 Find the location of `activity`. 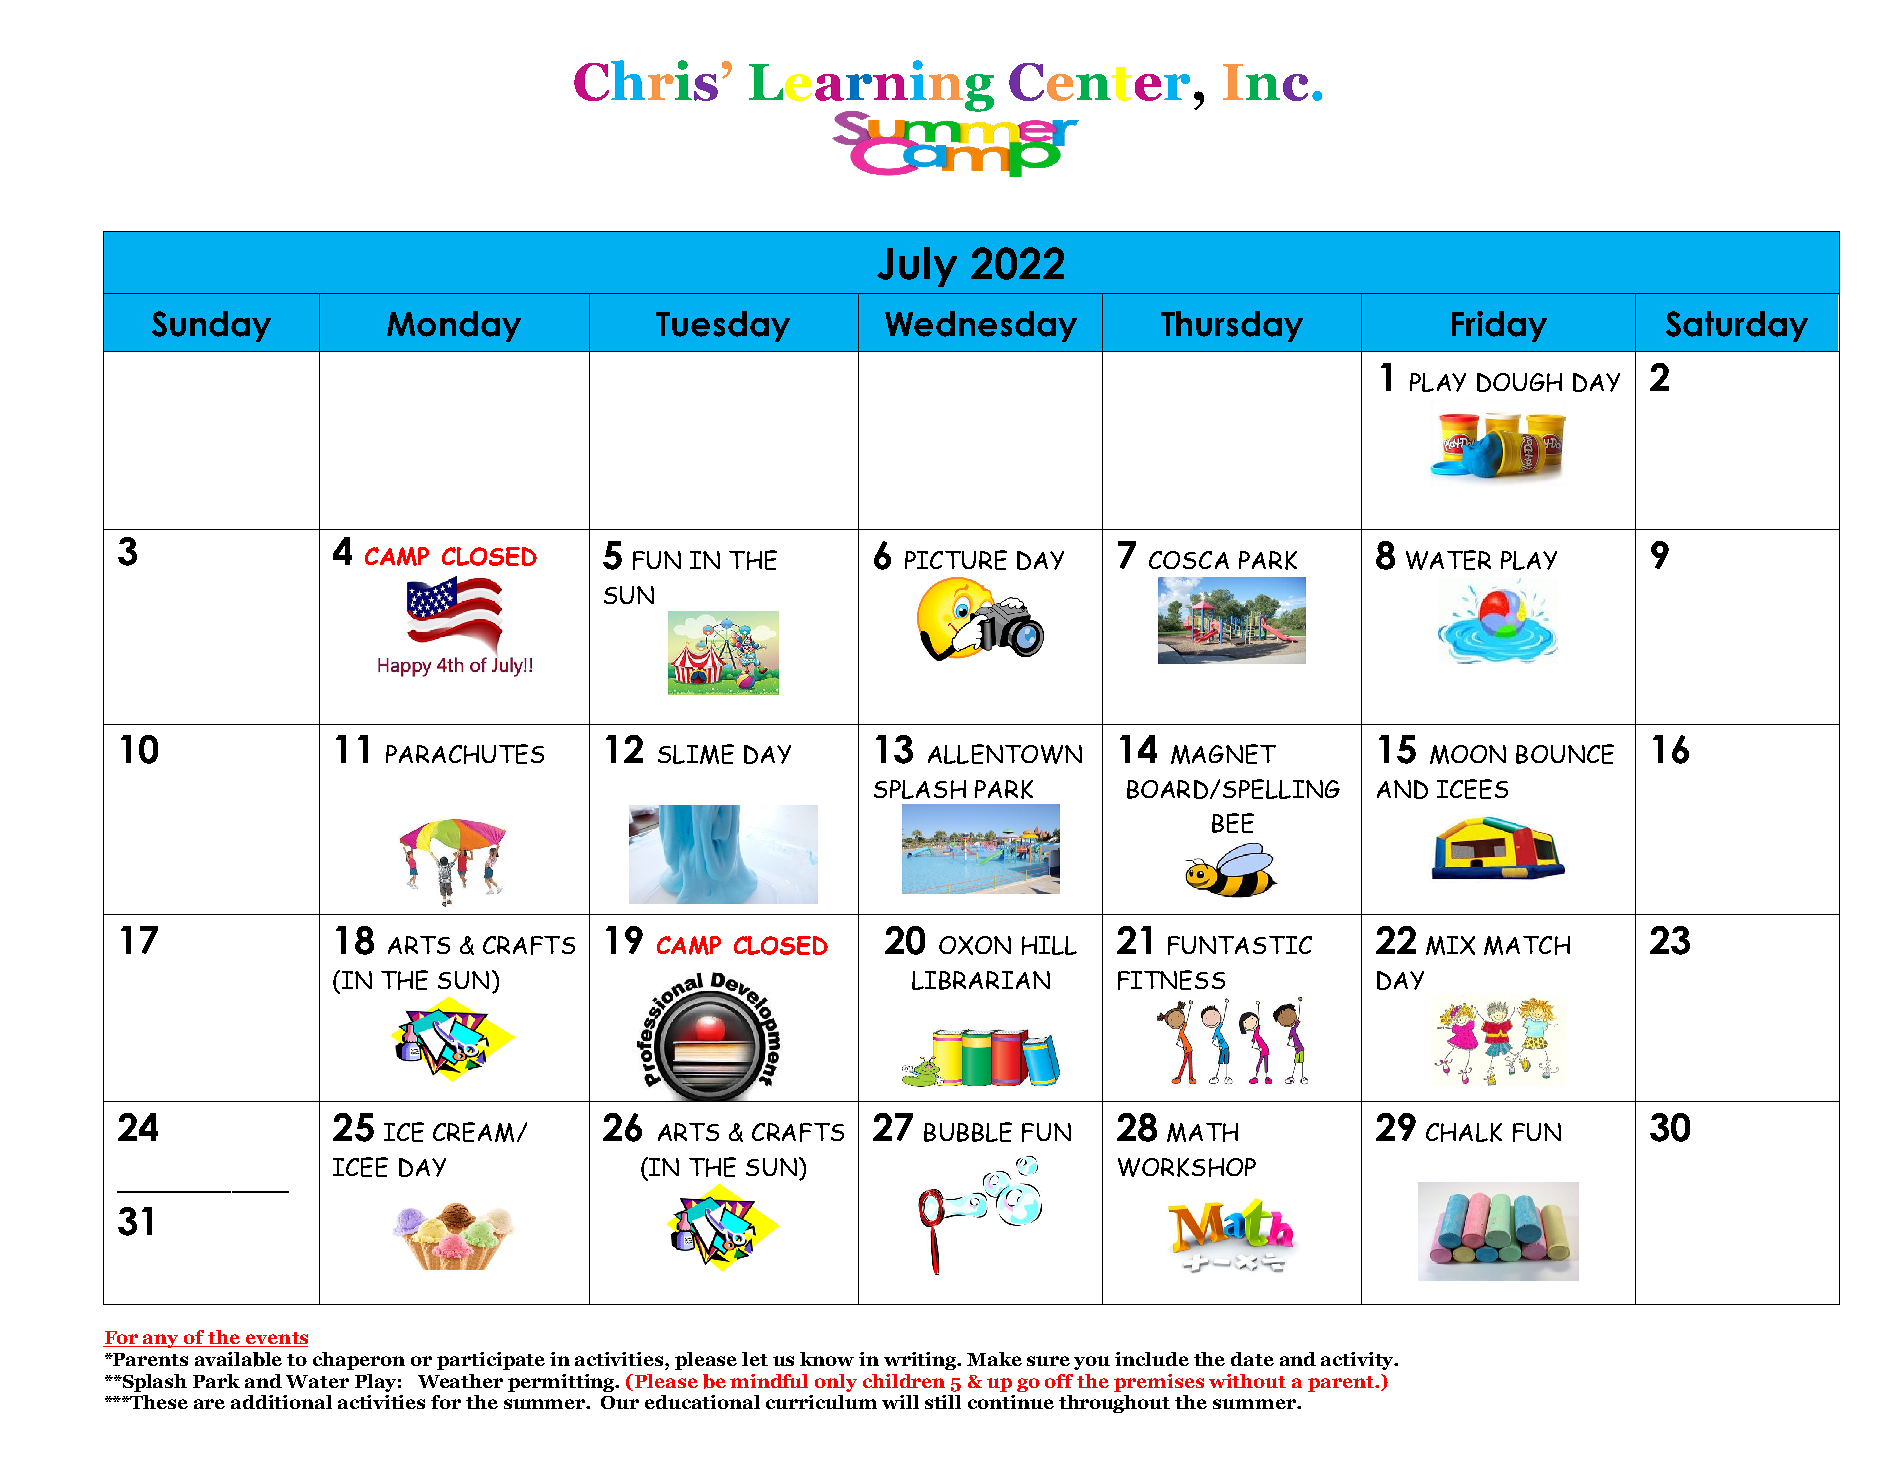

activity is located at coordinates (1358, 1361).
